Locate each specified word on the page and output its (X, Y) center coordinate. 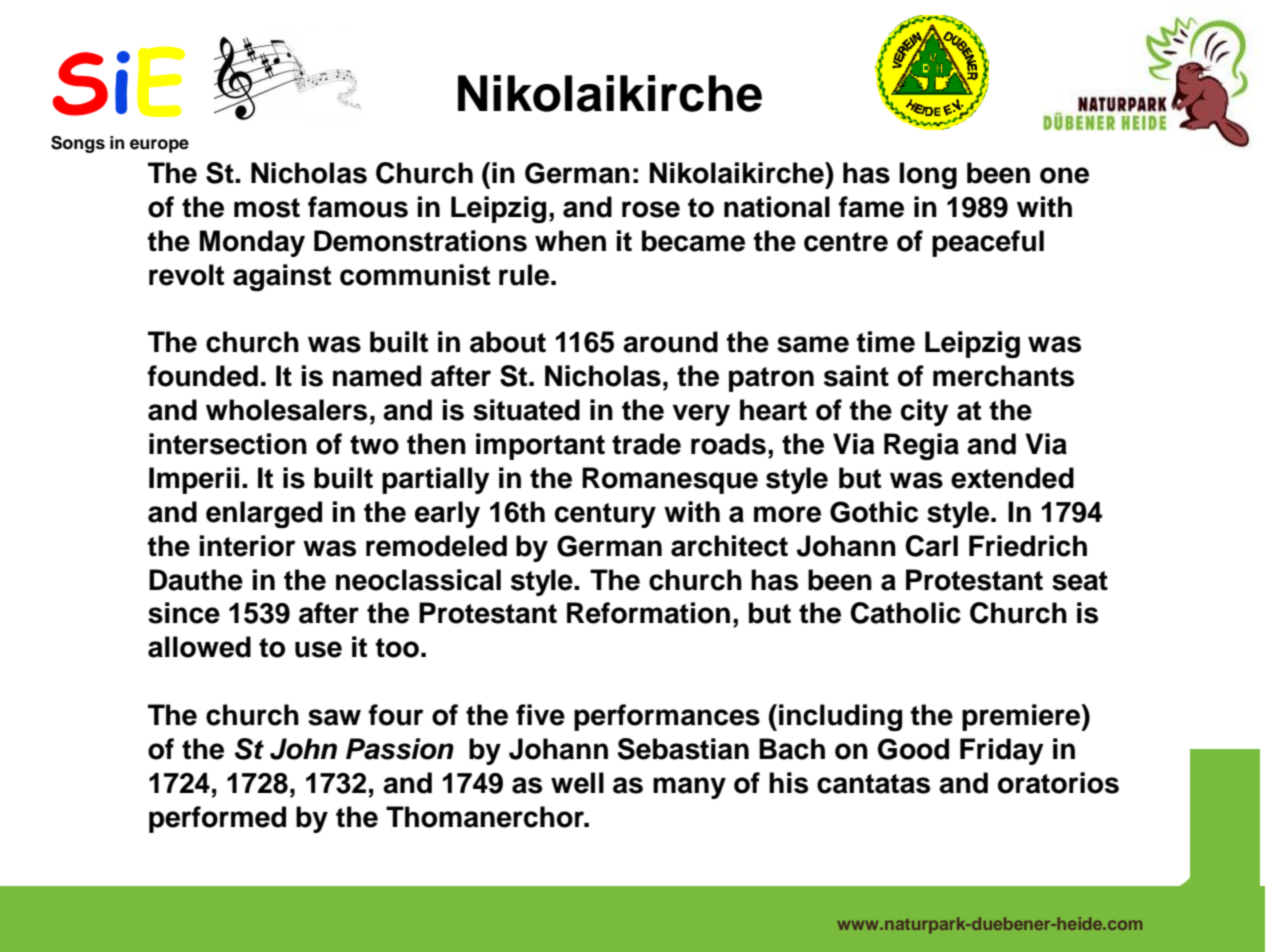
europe (159, 146)
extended (1012, 478)
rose (651, 209)
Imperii (194, 480)
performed (217, 819)
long (928, 175)
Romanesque (670, 480)
